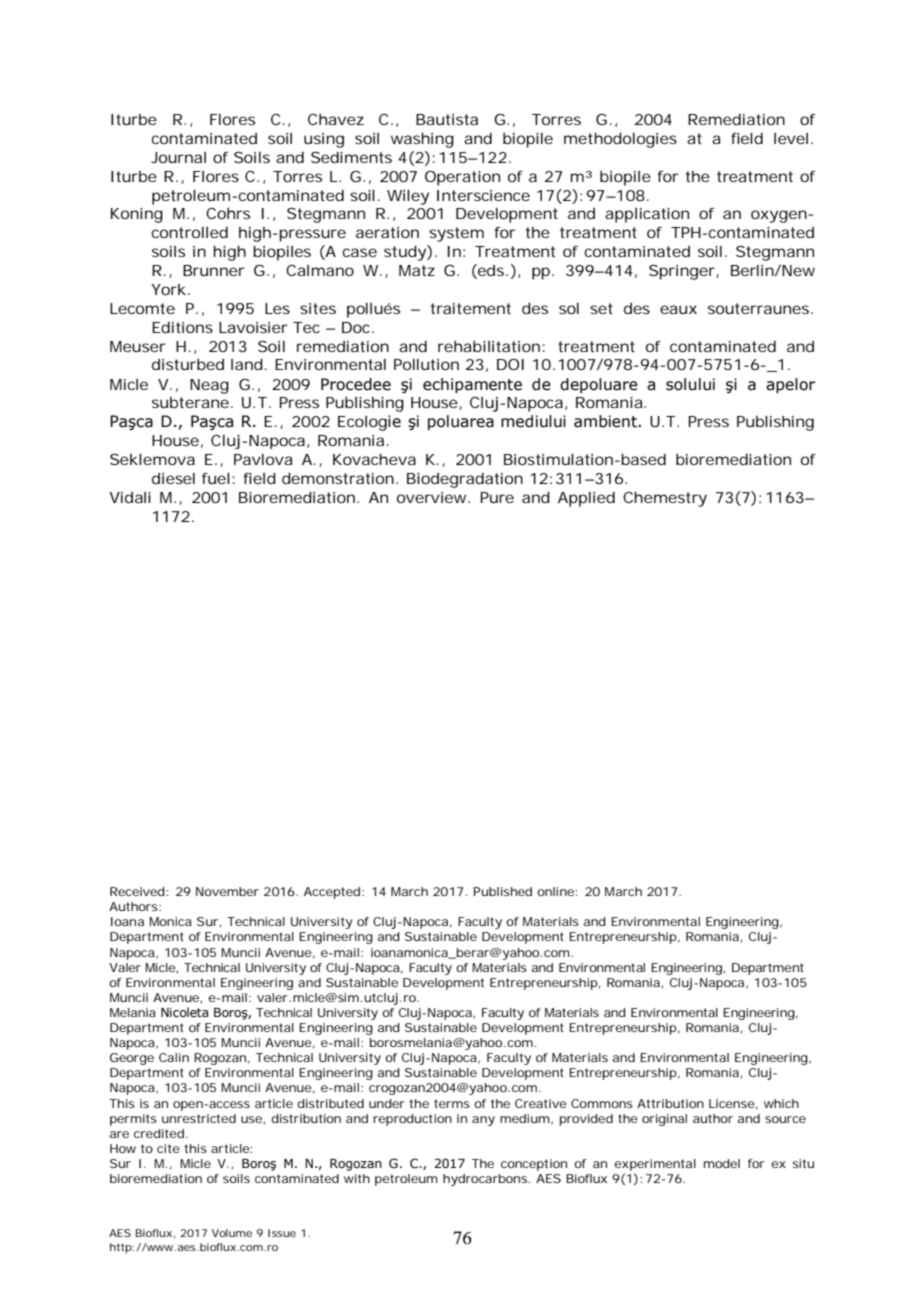 The image size is (924, 1308). I want to click on level, so click(791, 138).
